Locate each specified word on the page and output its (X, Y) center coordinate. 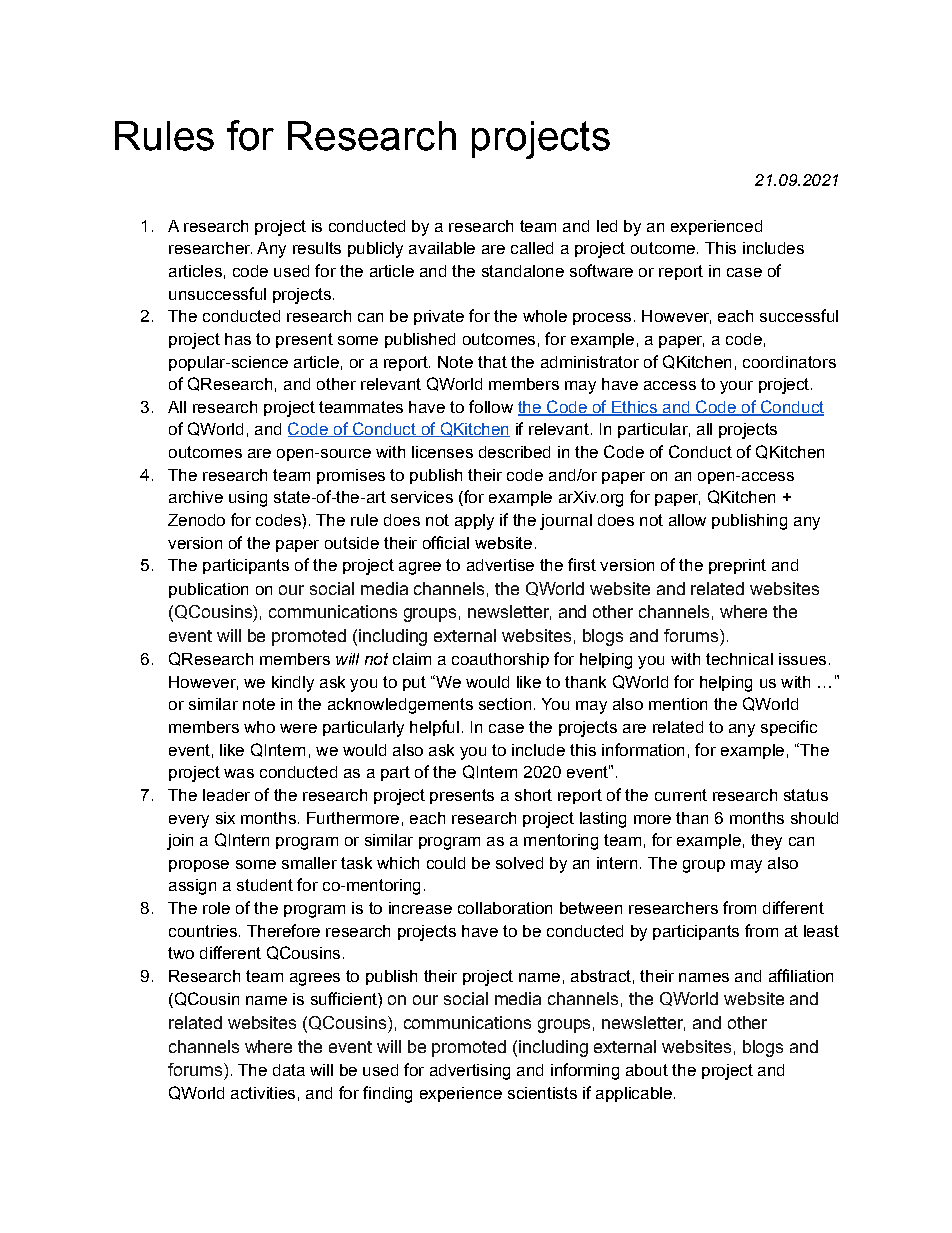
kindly (293, 684)
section (505, 704)
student (265, 885)
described (514, 452)
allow (687, 520)
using (248, 499)
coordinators (789, 362)
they (766, 842)
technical (739, 659)
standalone (523, 271)
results (317, 248)
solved (519, 863)
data (289, 1070)
